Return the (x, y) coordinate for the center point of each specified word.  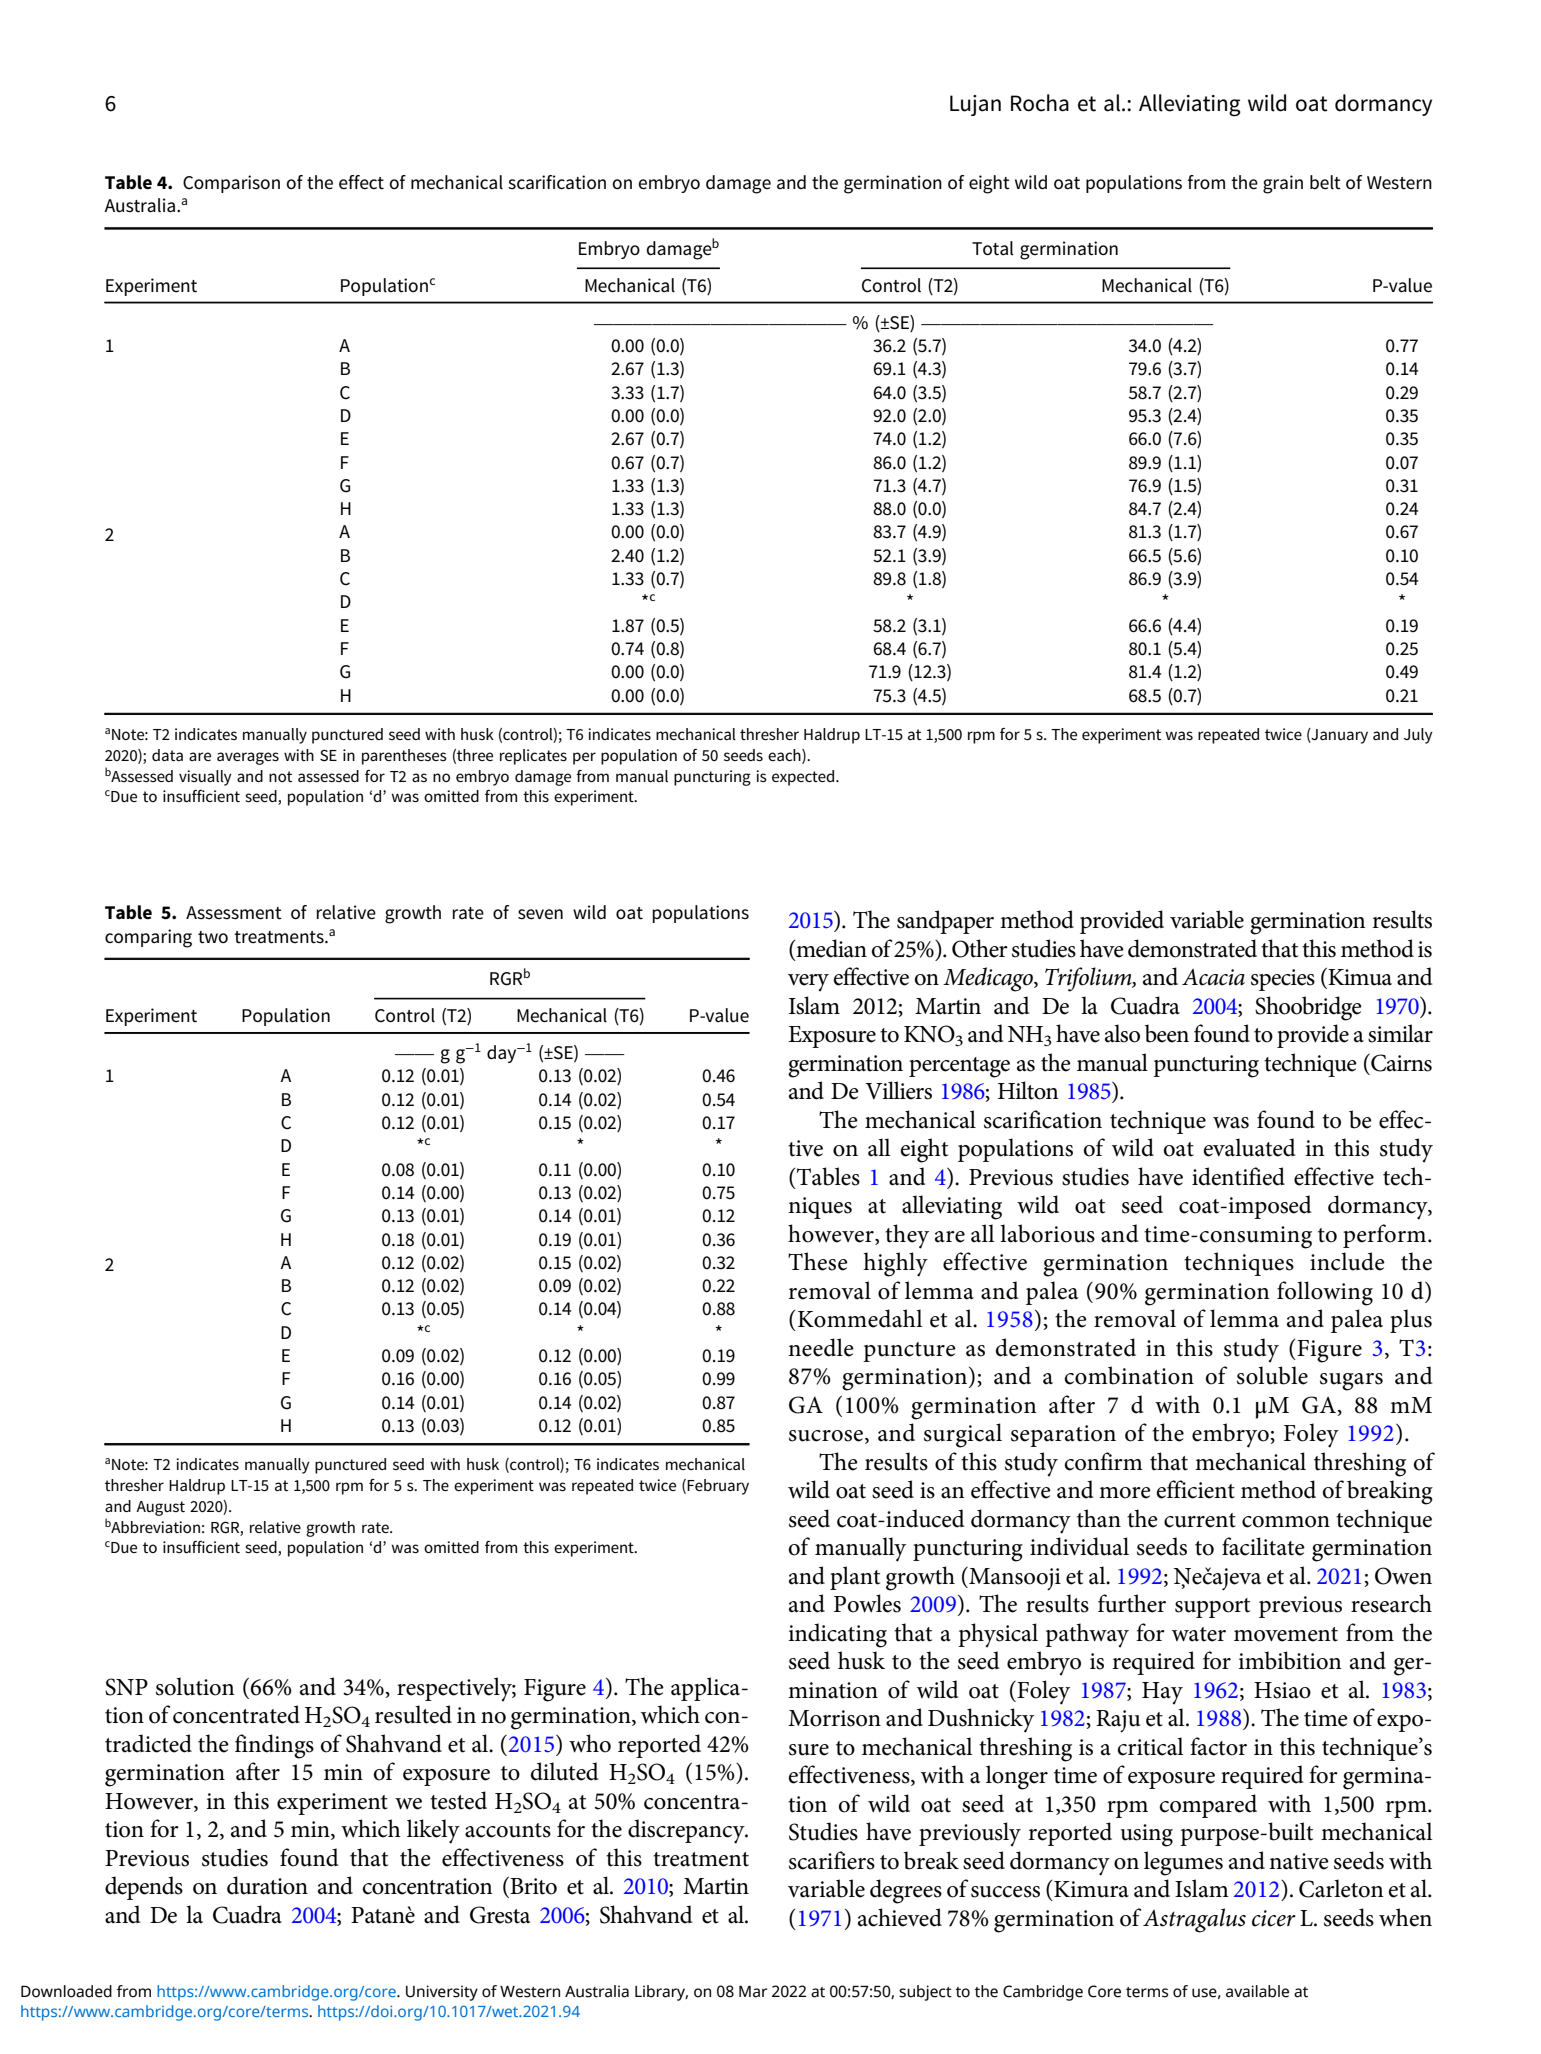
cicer (1274, 1918)
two (213, 937)
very (808, 983)
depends (144, 1888)
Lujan (975, 105)
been (1167, 1033)
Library (661, 1993)
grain (1283, 184)
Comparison (231, 184)
